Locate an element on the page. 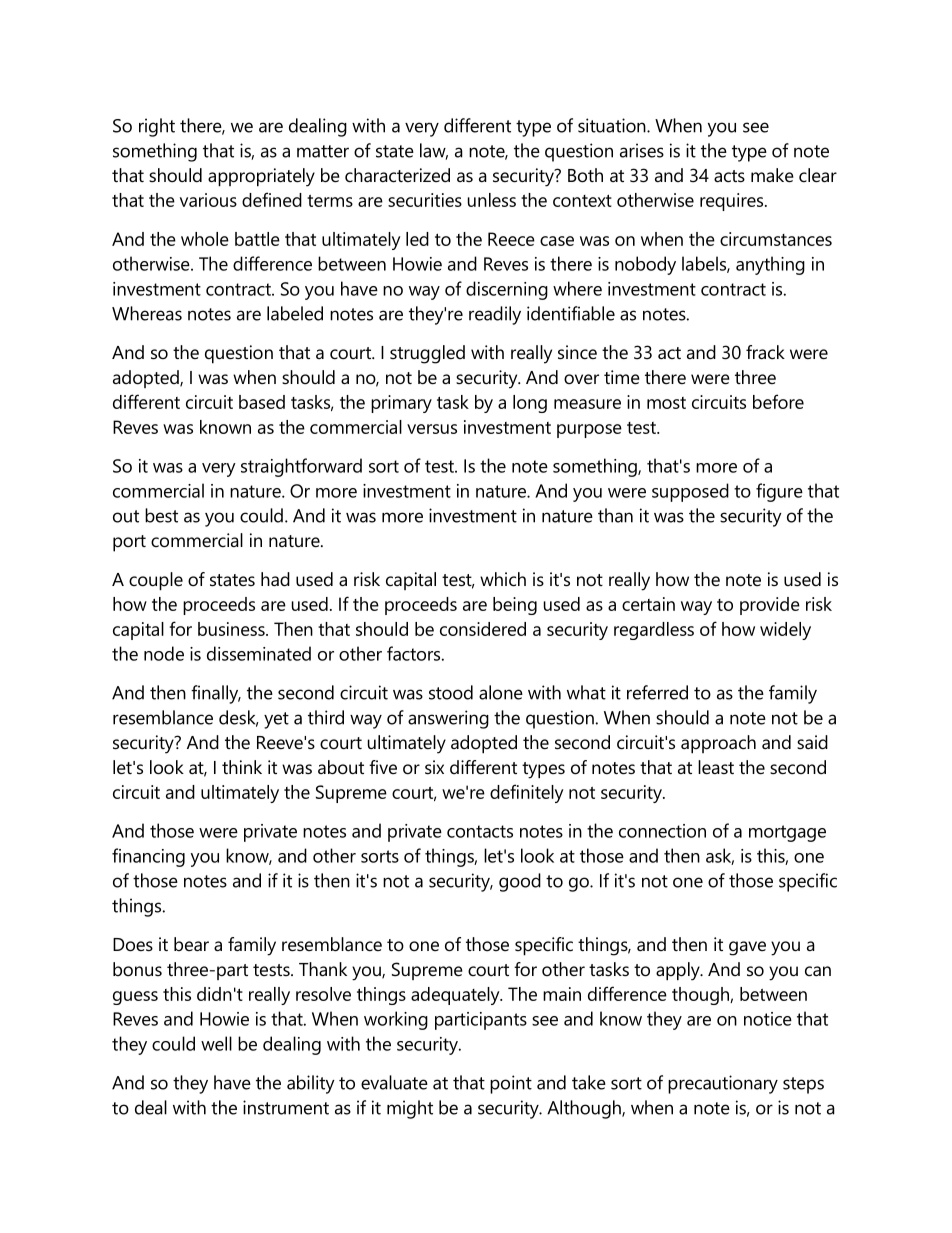 This document has height=1233, width=952. provide is located at coordinates (770, 606).
